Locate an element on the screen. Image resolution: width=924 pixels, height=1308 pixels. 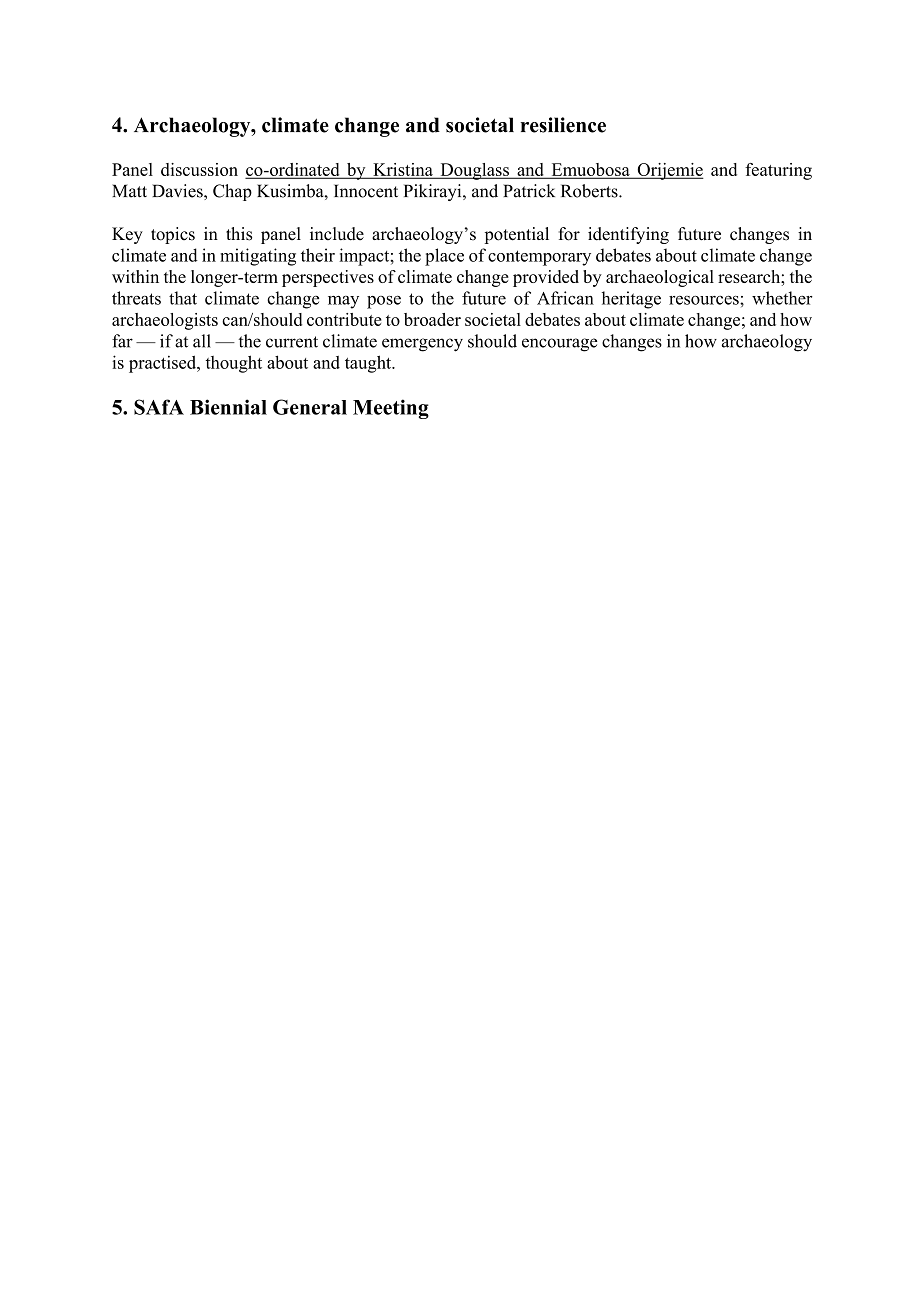
discussion is located at coordinates (199, 169).
